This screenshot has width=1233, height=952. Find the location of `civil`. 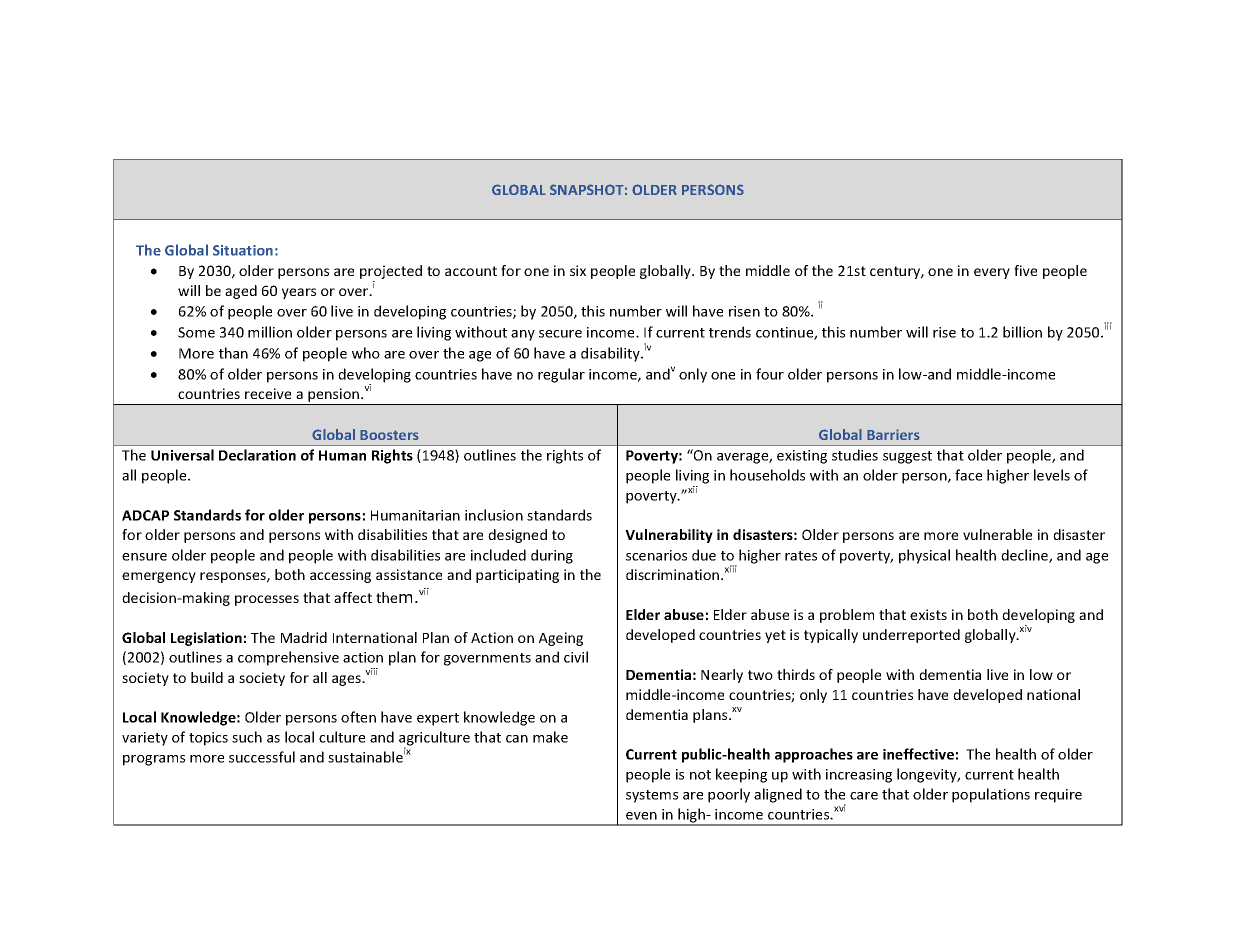

civil is located at coordinates (576, 657).
